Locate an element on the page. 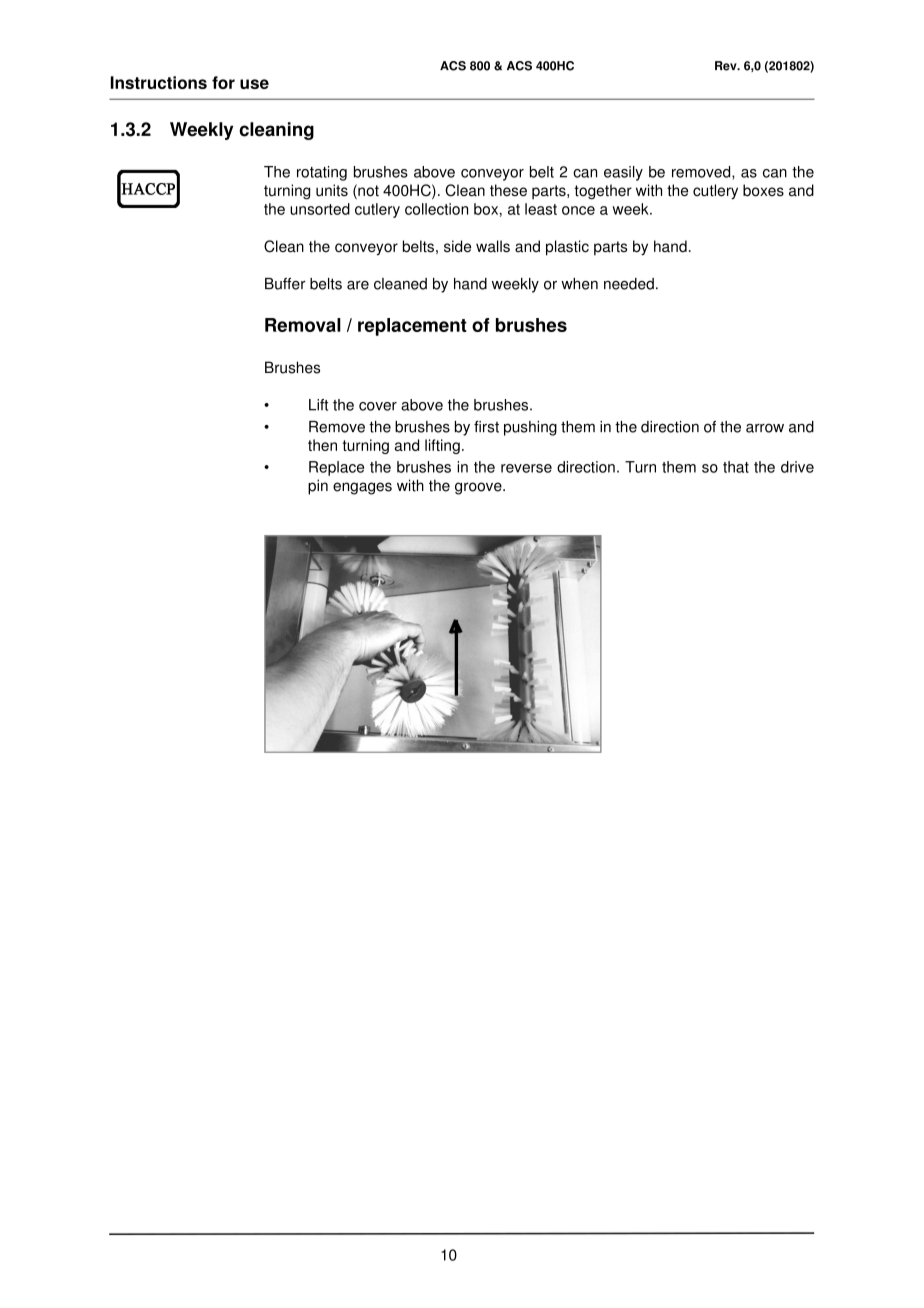  groove is located at coordinates (479, 488).
